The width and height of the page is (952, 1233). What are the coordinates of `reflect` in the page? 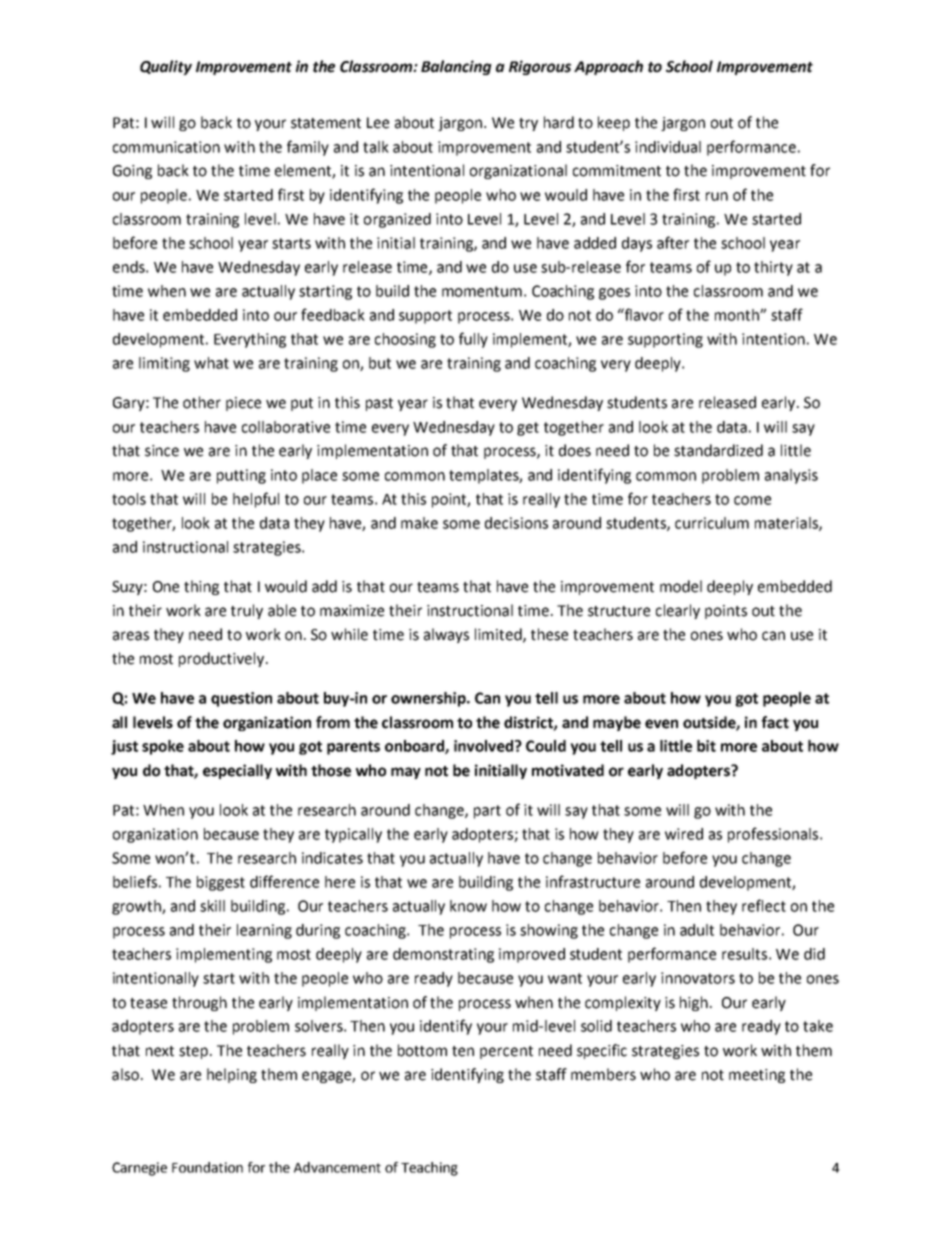 It's located at (764, 905).
